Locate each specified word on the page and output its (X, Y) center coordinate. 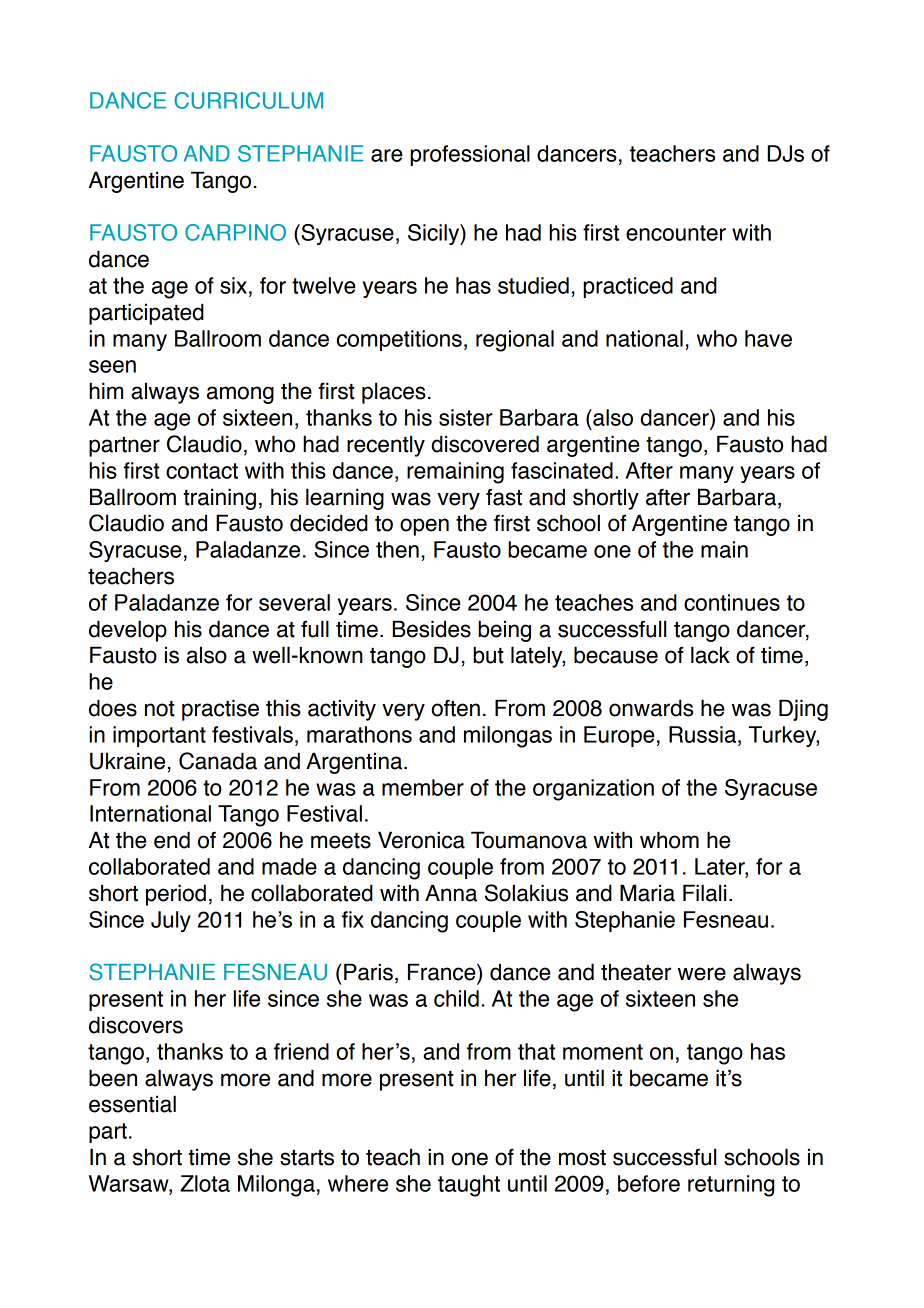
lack (710, 655)
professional (470, 155)
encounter (676, 233)
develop (128, 631)
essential (132, 1104)
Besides (431, 629)
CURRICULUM (248, 100)
